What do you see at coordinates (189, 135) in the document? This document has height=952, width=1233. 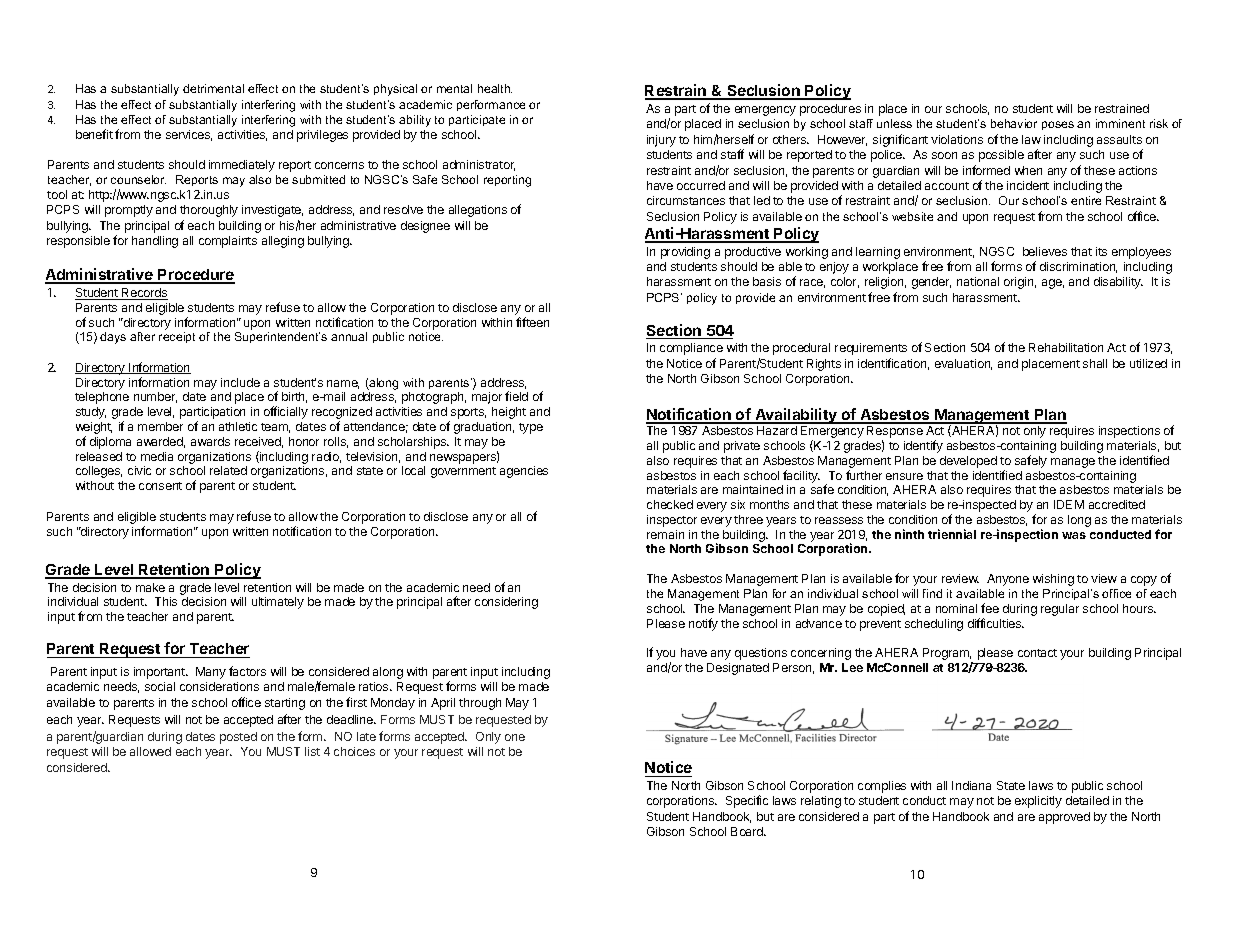 I see `services` at bounding box center [189, 135].
